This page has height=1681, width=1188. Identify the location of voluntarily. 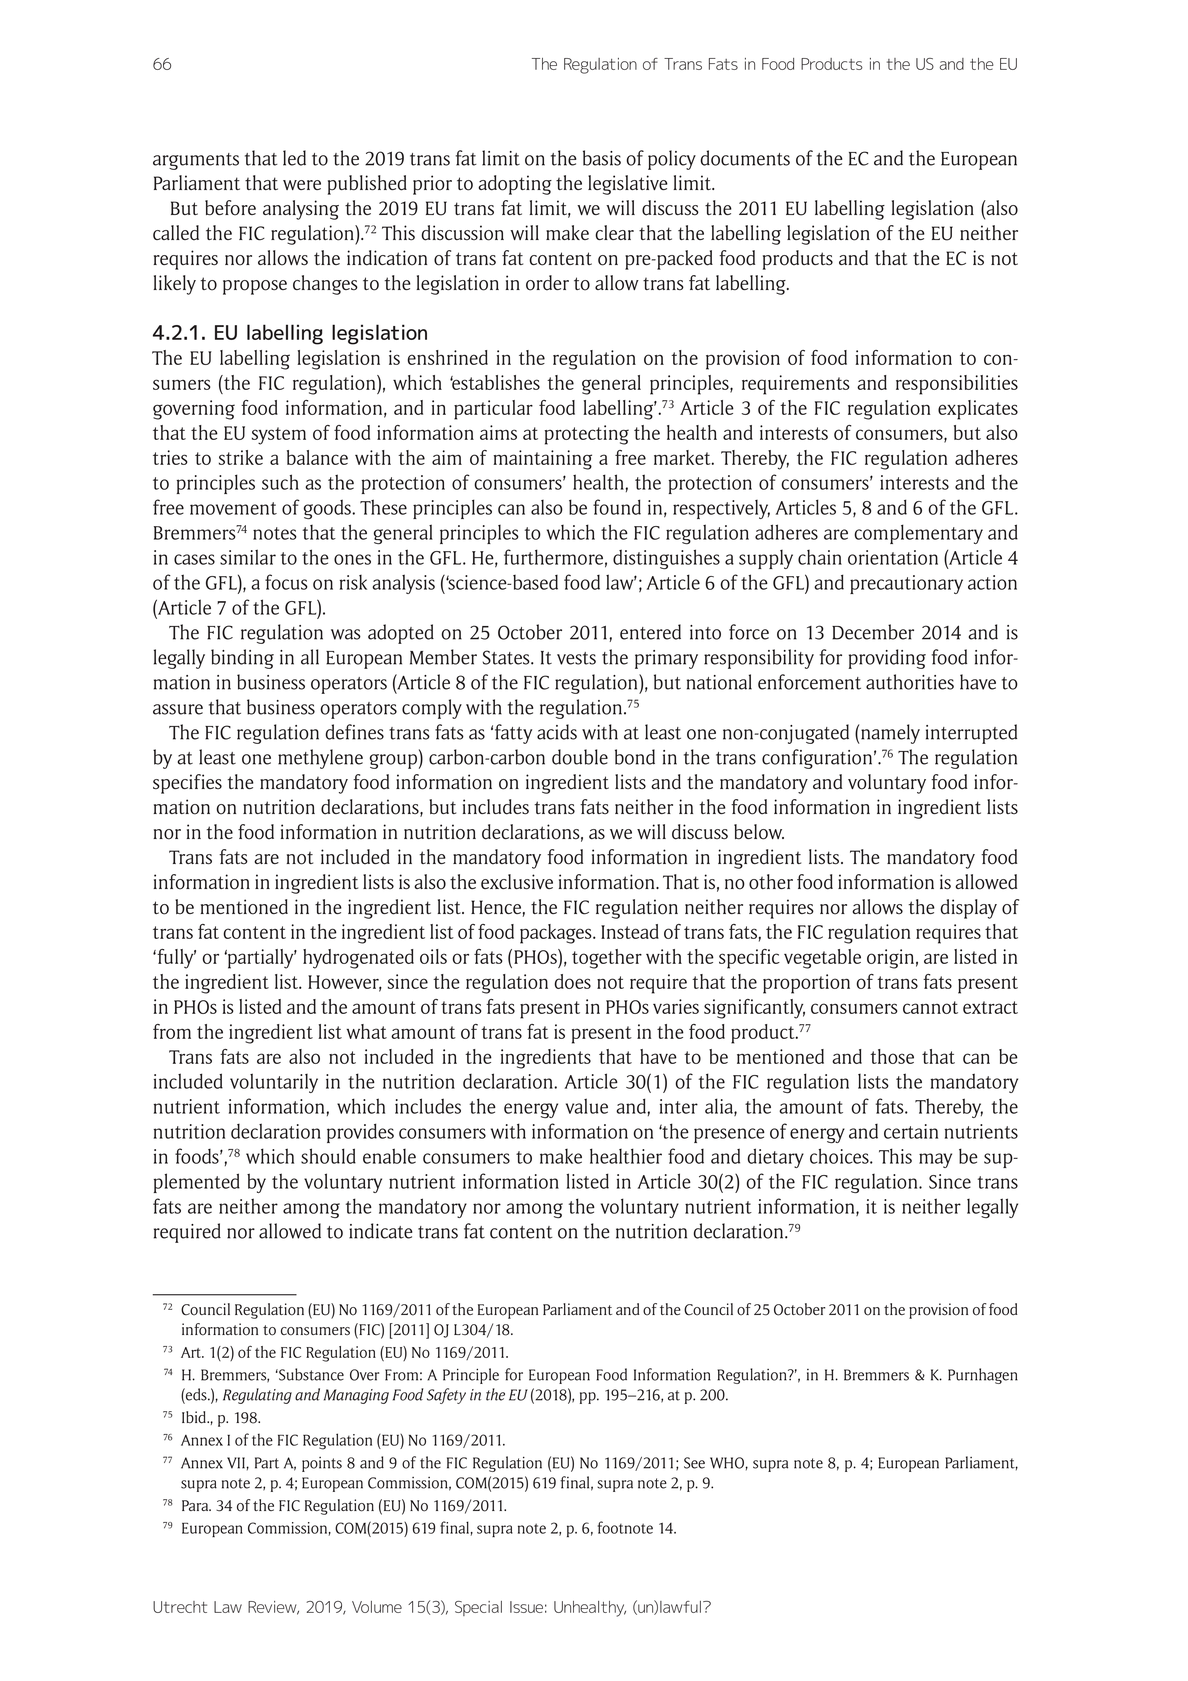
(274, 1083).
